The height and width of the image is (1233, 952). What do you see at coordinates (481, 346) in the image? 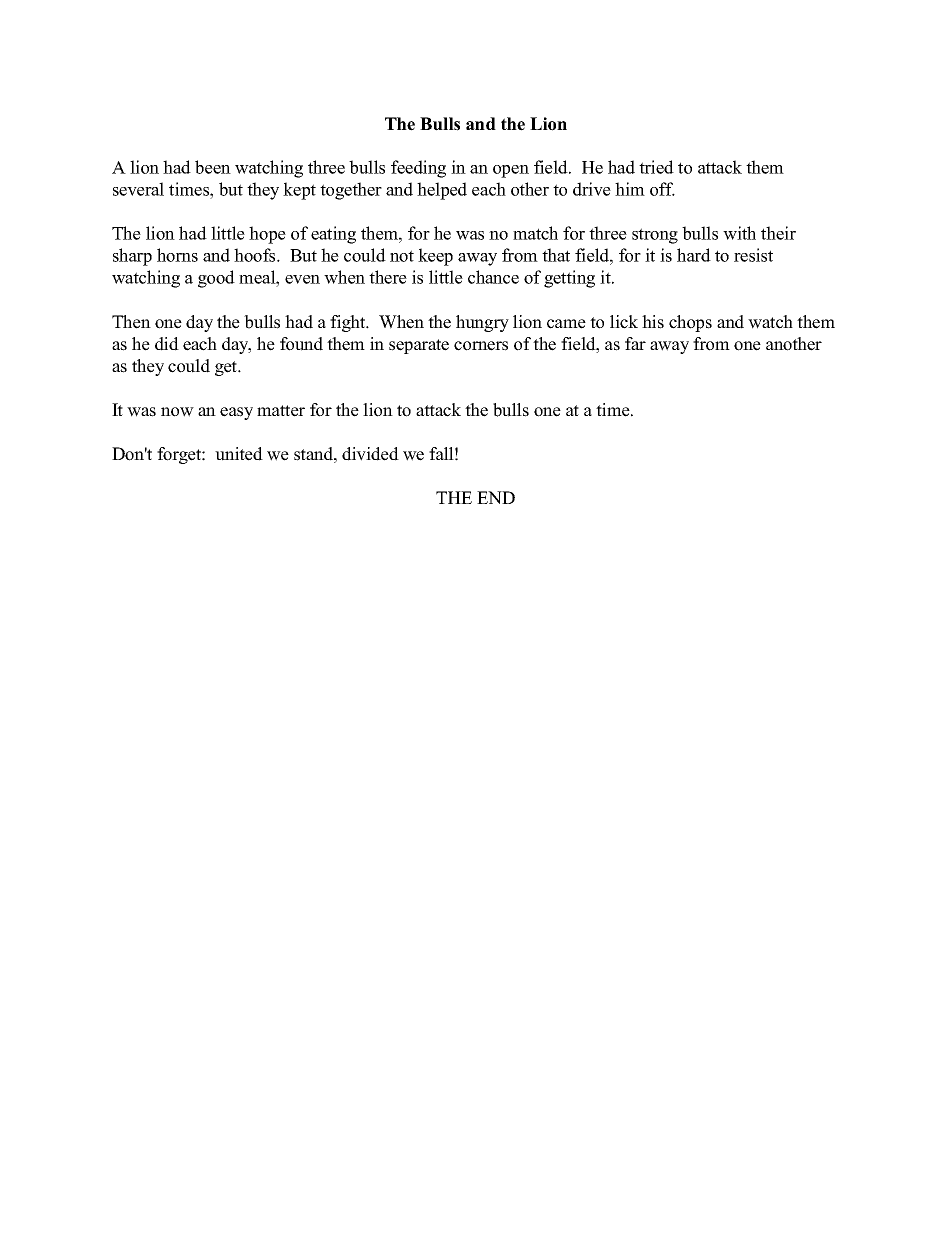
I see `corners` at bounding box center [481, 346].
